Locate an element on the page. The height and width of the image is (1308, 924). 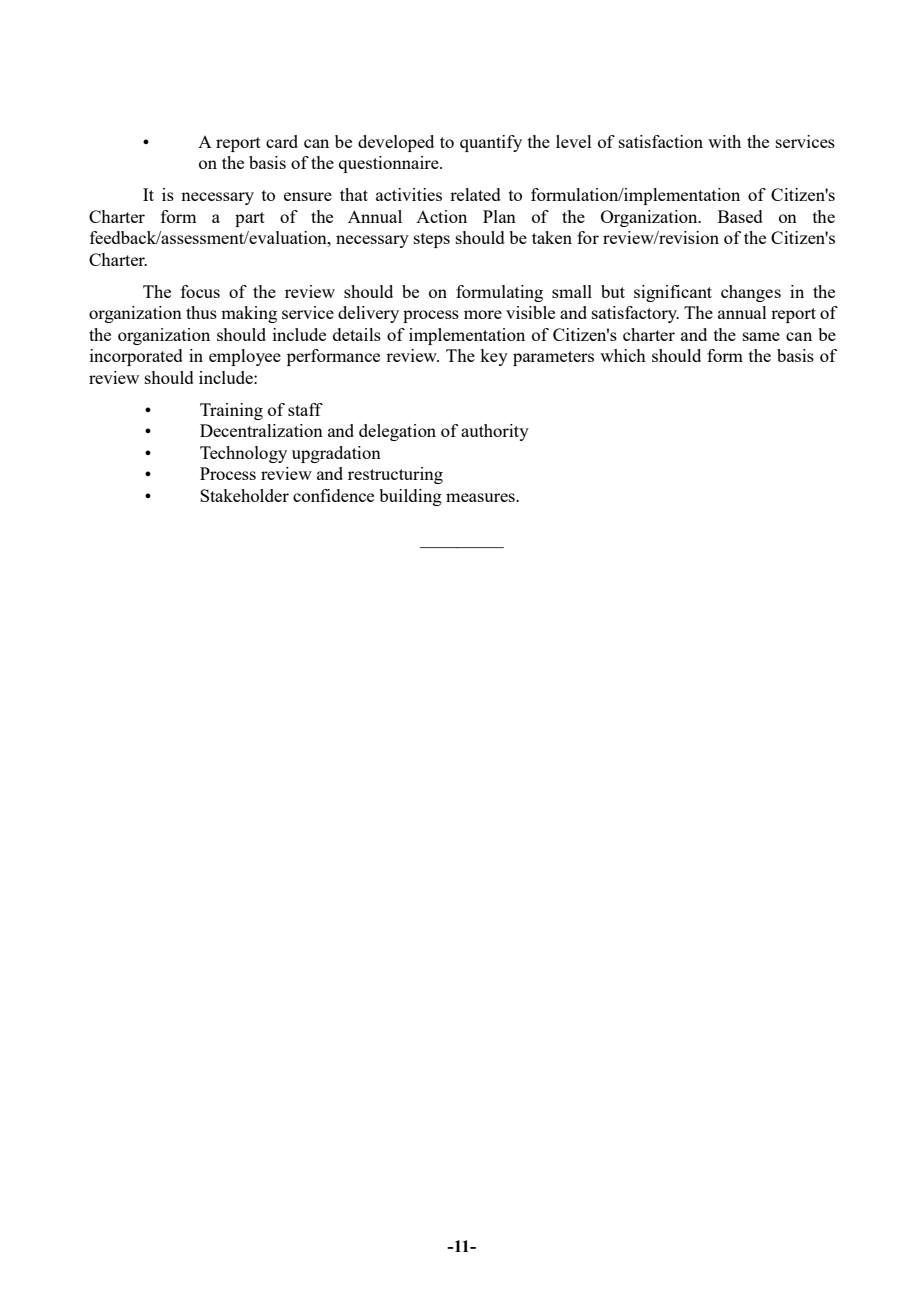
Based is located at coordinates (740, 216).
